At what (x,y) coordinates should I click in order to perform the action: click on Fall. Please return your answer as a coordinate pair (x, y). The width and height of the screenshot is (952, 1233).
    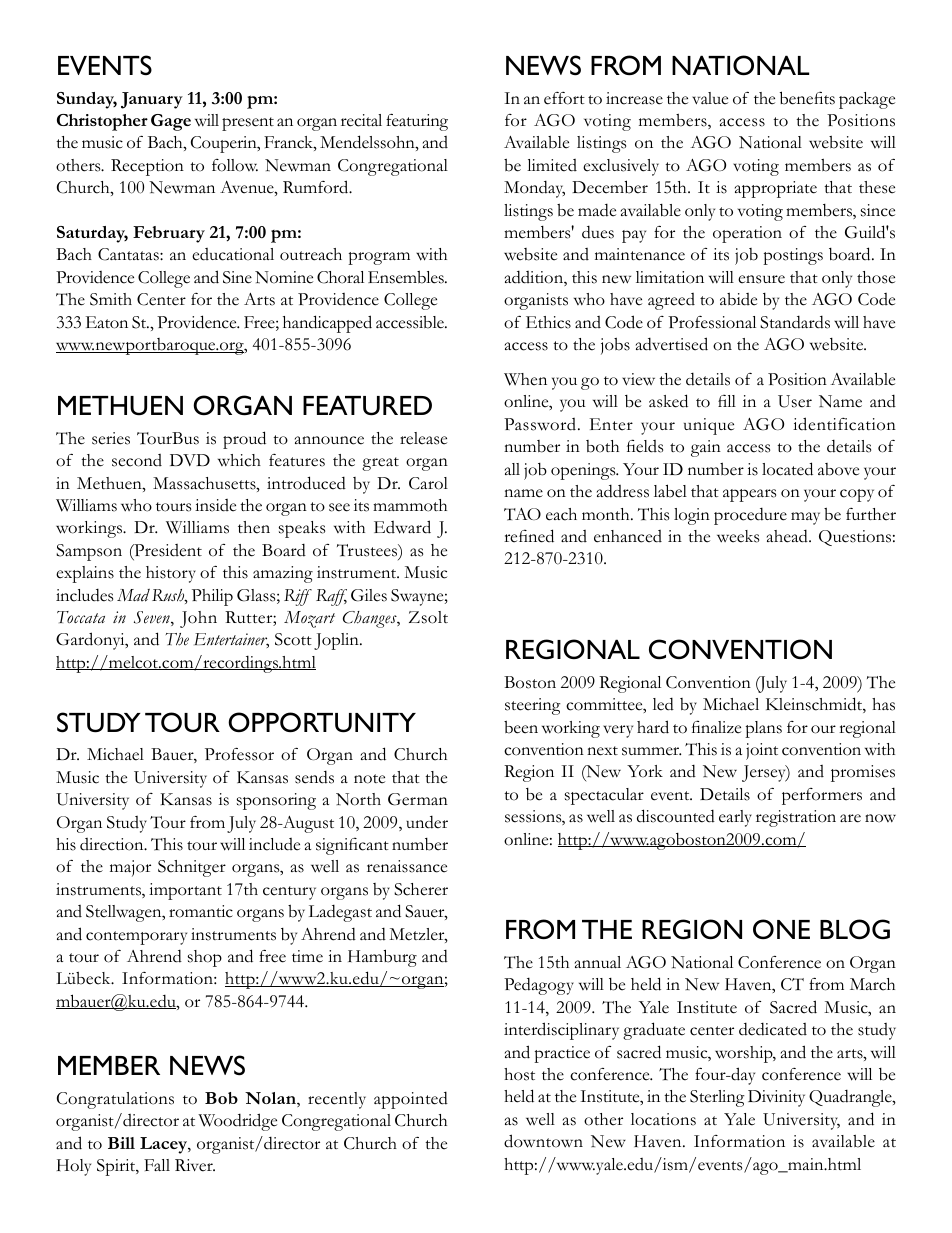
    Looking at the image, I should click on (157, 1165).
